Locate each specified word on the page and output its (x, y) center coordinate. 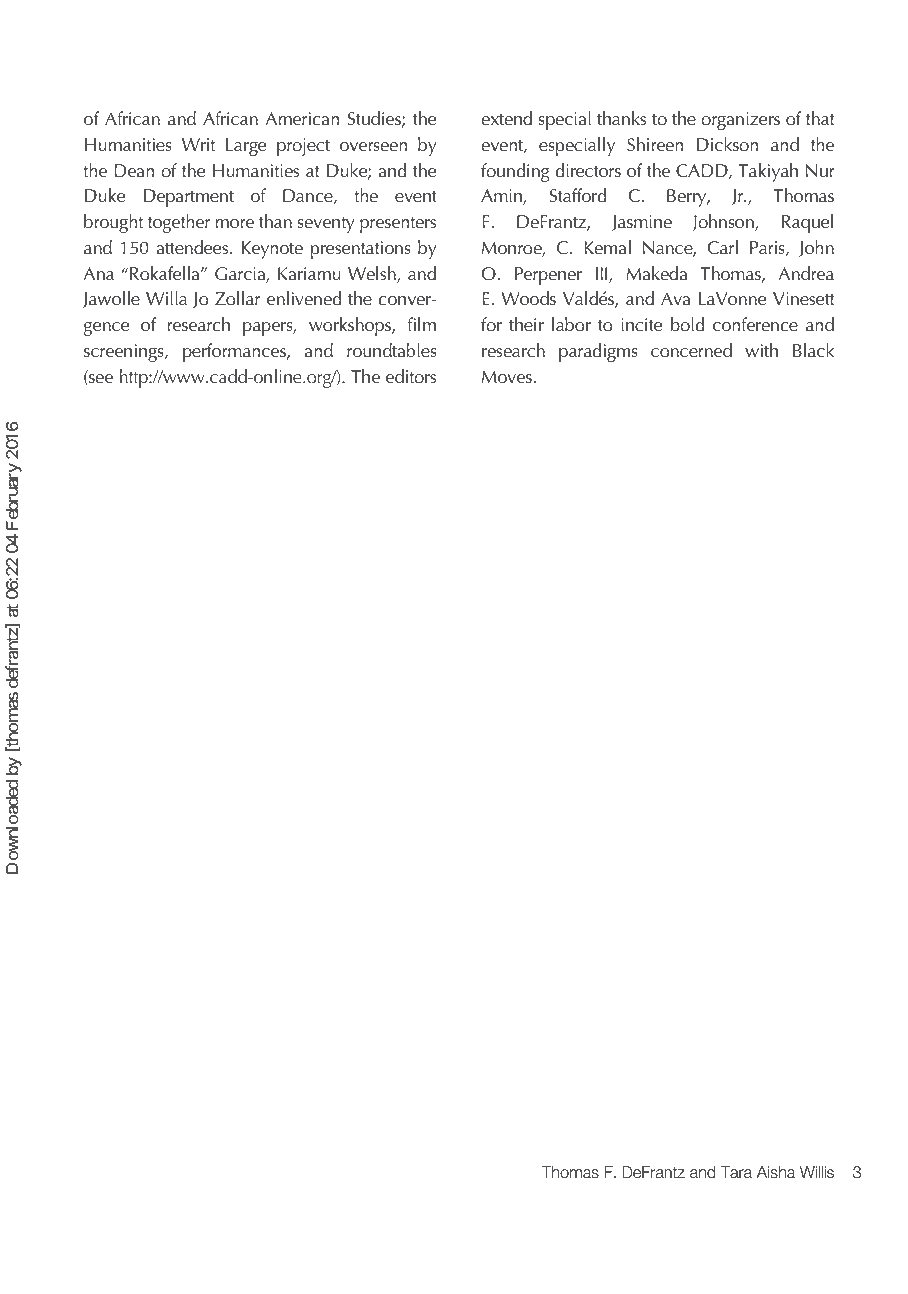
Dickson (727, 144)
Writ (198, 144)
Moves (508, 377)
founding (515, 172)
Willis (817, 1172)
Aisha (776, 1172)
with (761, 350)
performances (235, 352)
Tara (736, 1172)
